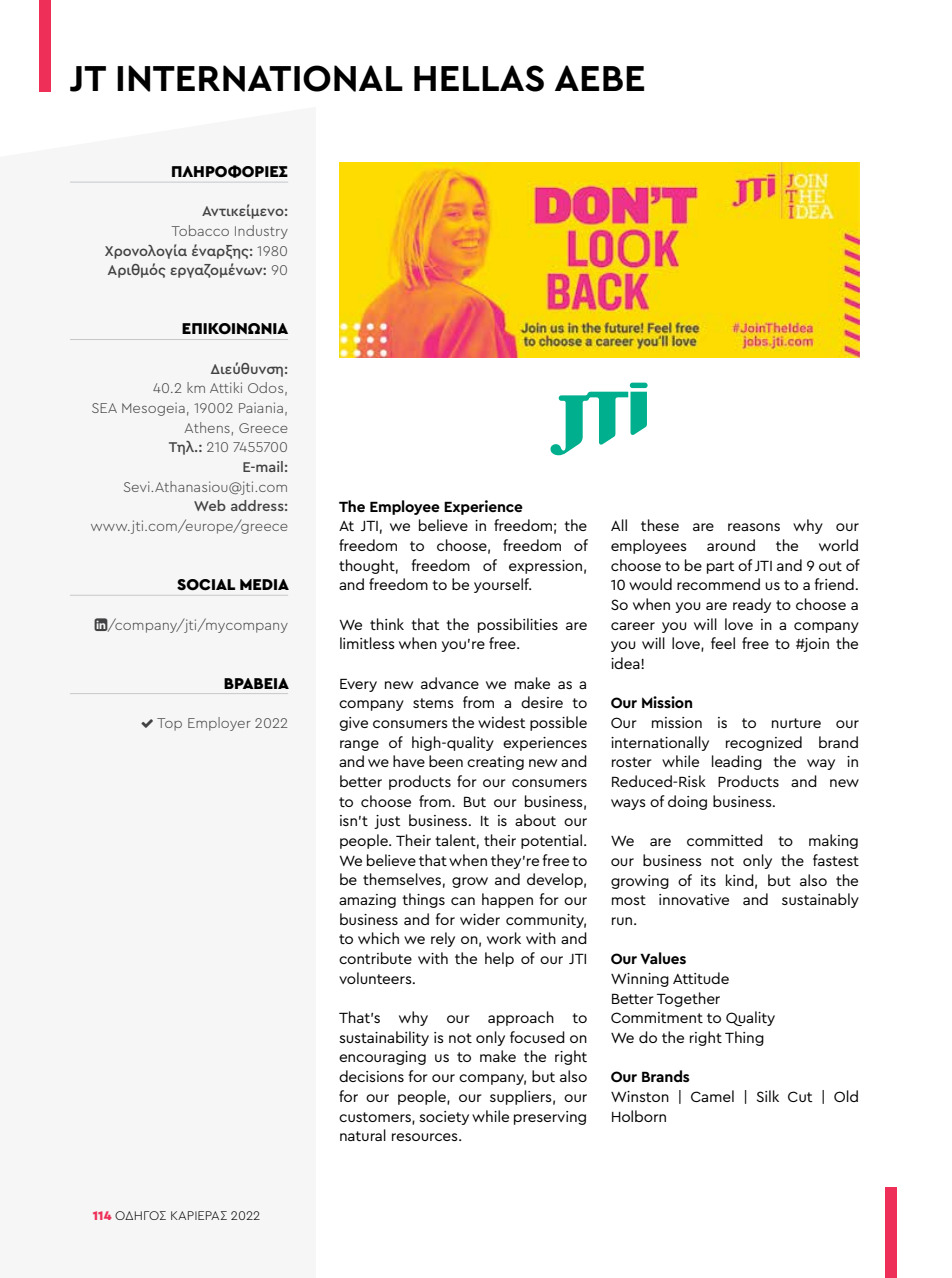 The height and width of the image is (1278, 952). Describe the element at coordinates (169, 724) in the image. I see `Top` at that location.
